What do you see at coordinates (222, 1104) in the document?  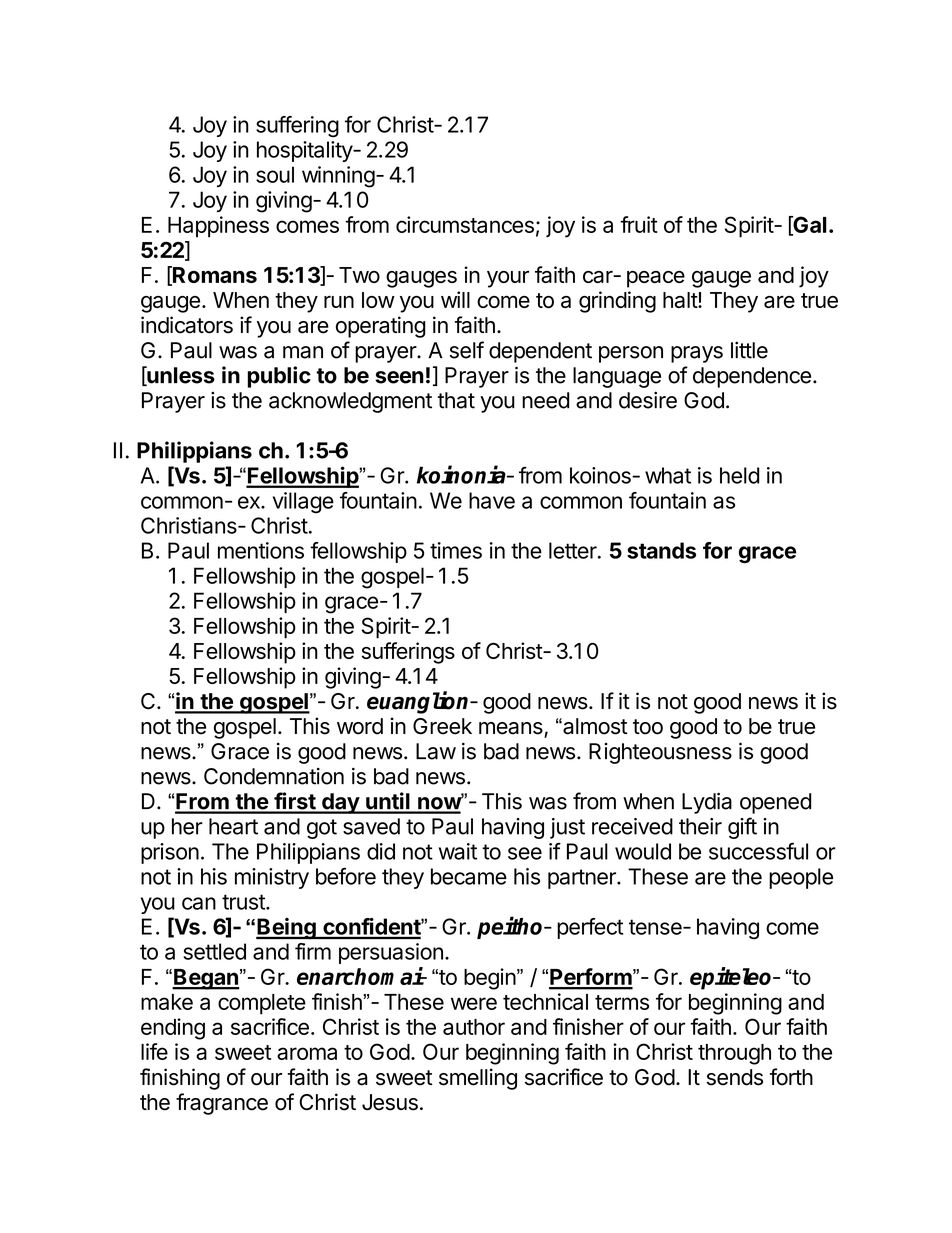 I see `fragrance` at bounding box center [222, 1104].
